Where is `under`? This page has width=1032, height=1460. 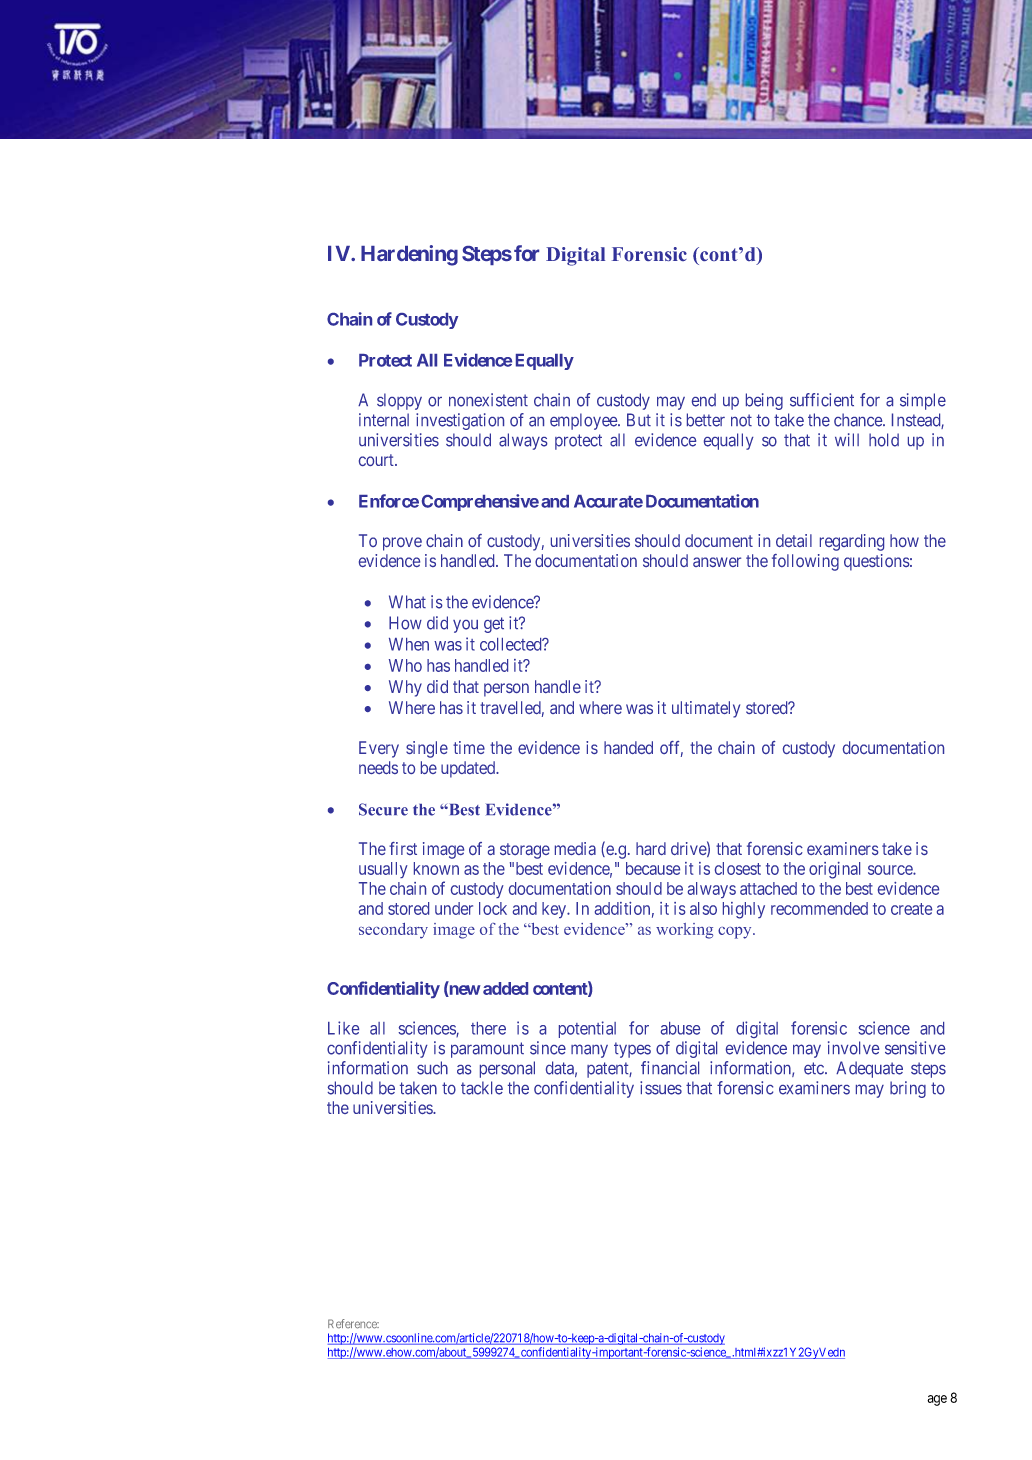
under is located at coordinates (454, 908).
